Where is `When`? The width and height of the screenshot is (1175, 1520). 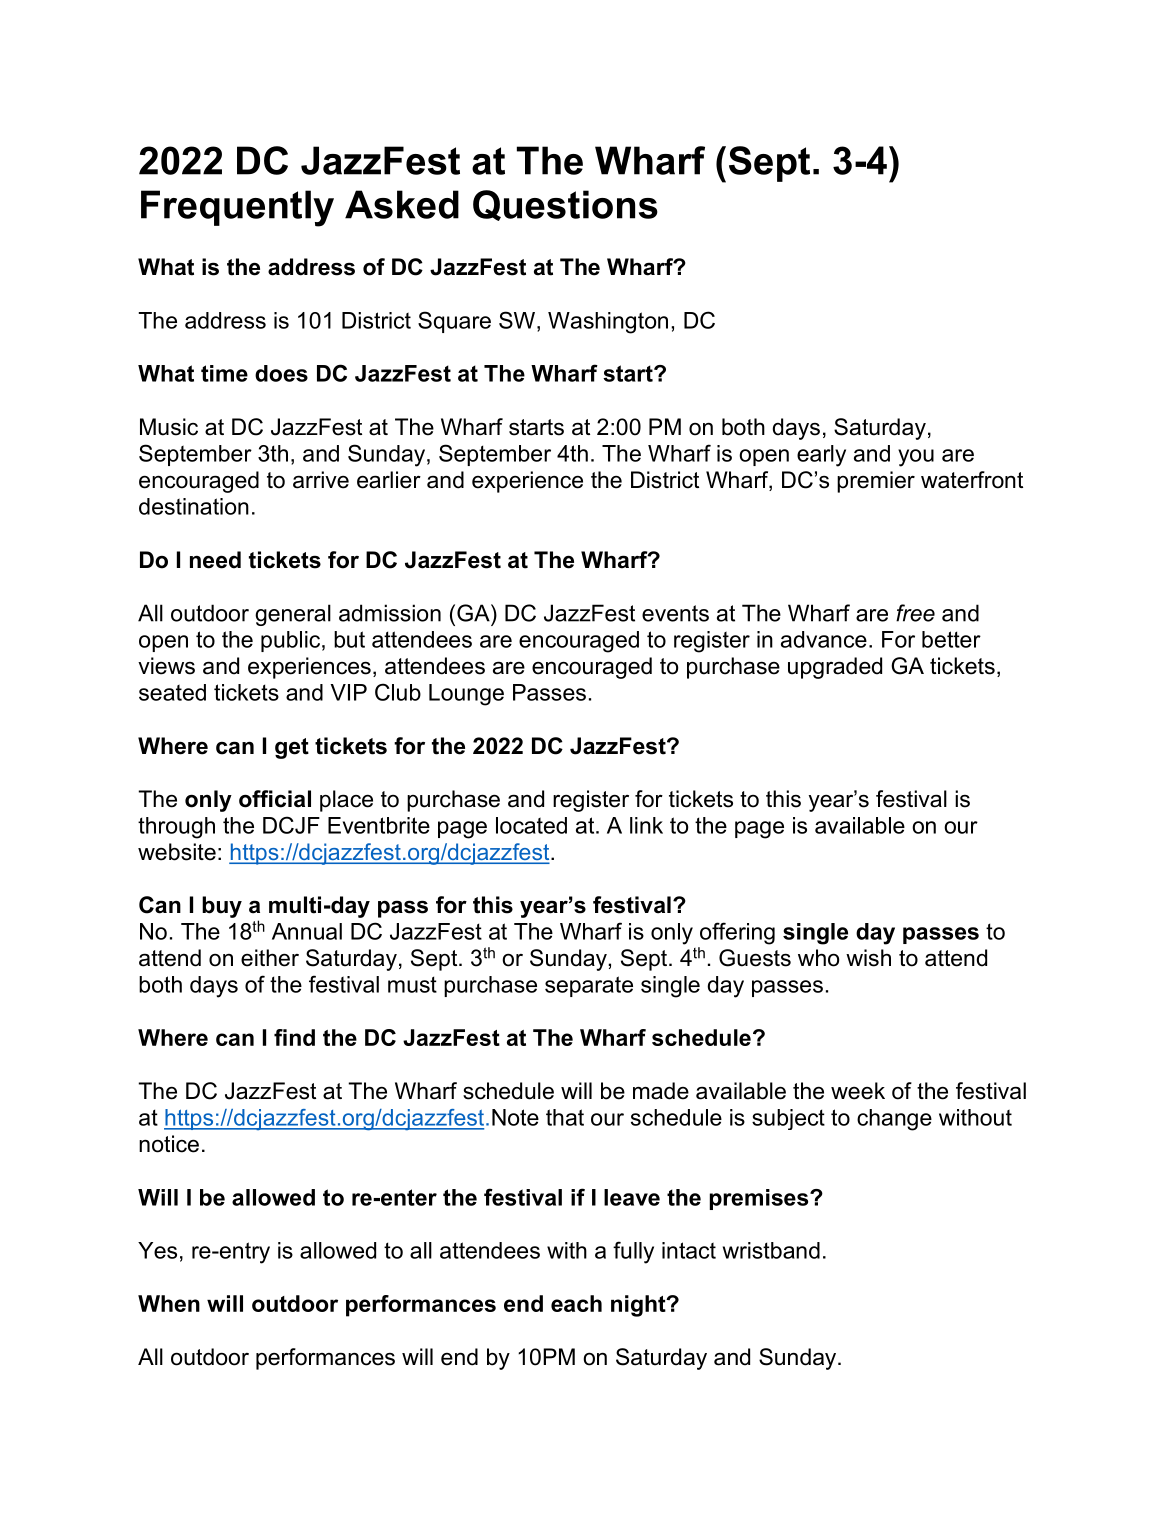
When is located at coordinates (169, 1303).
